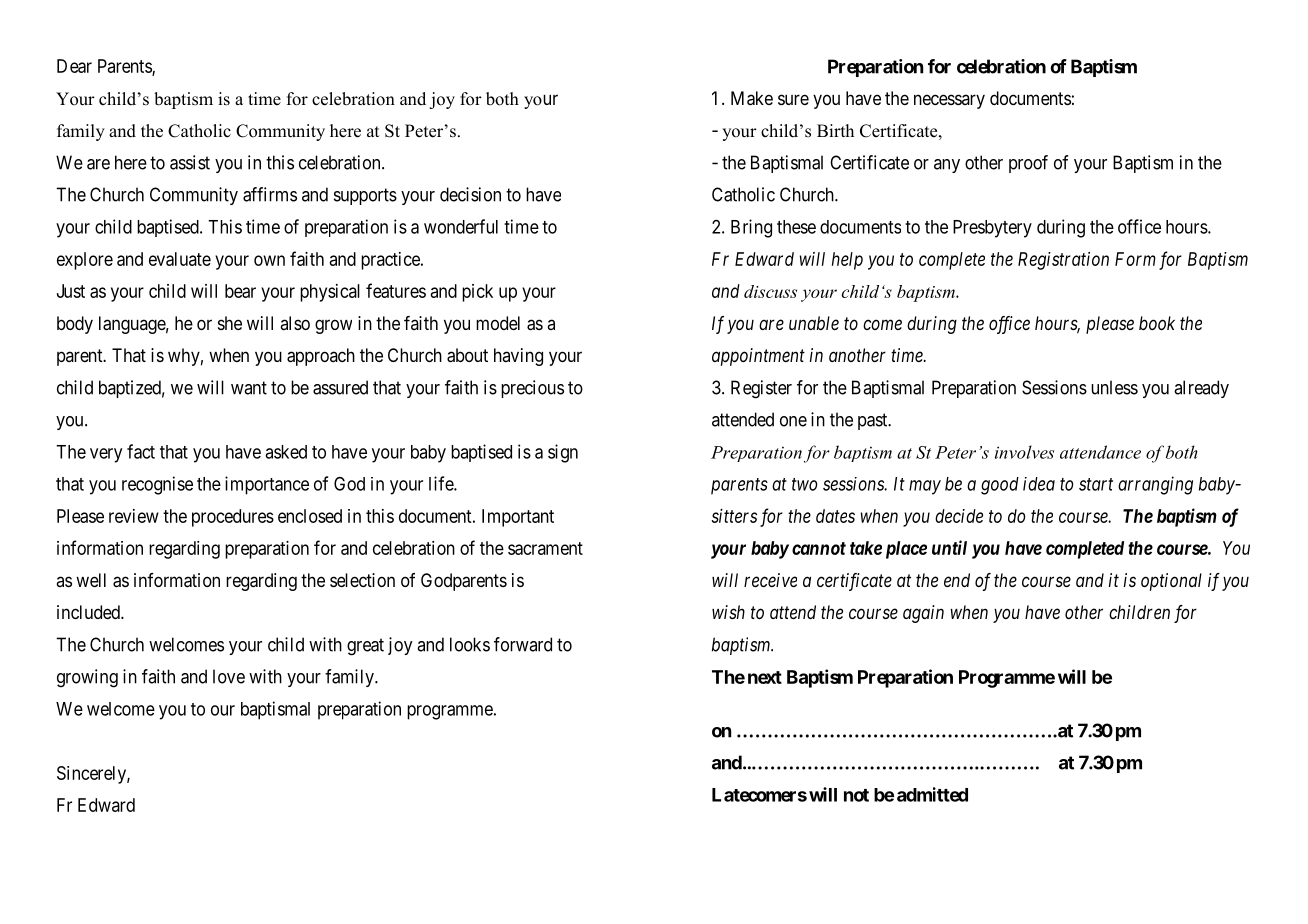  I want to click on involves, so click(1024, 452).
